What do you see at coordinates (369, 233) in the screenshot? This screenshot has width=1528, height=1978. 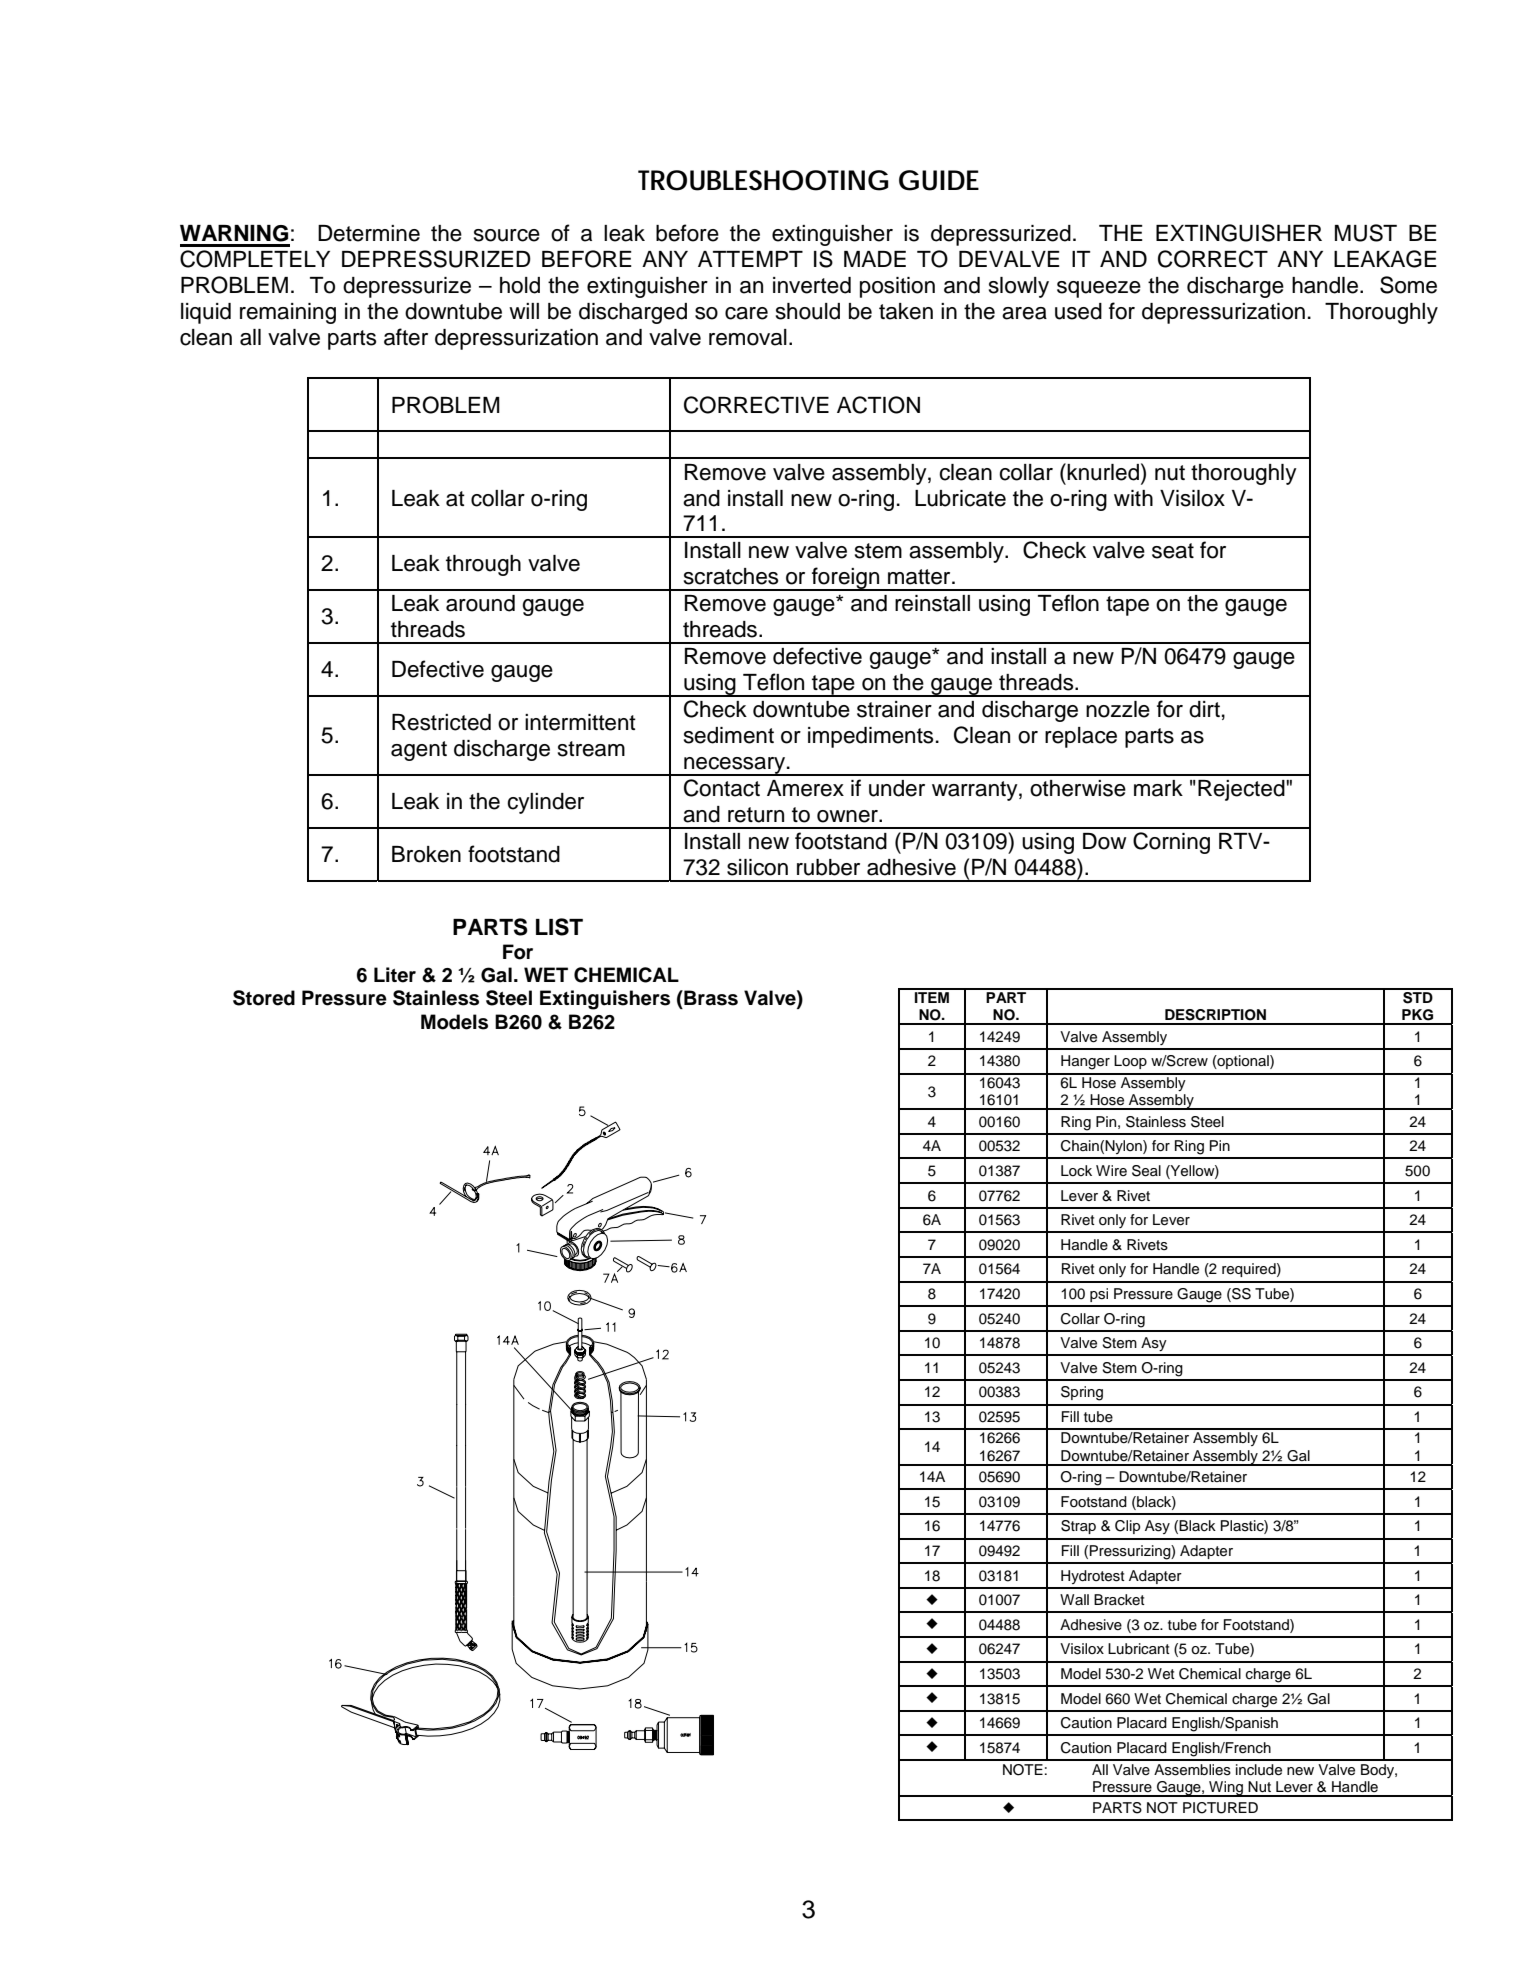 I see `Determine` at bounding box center [369, 233].
